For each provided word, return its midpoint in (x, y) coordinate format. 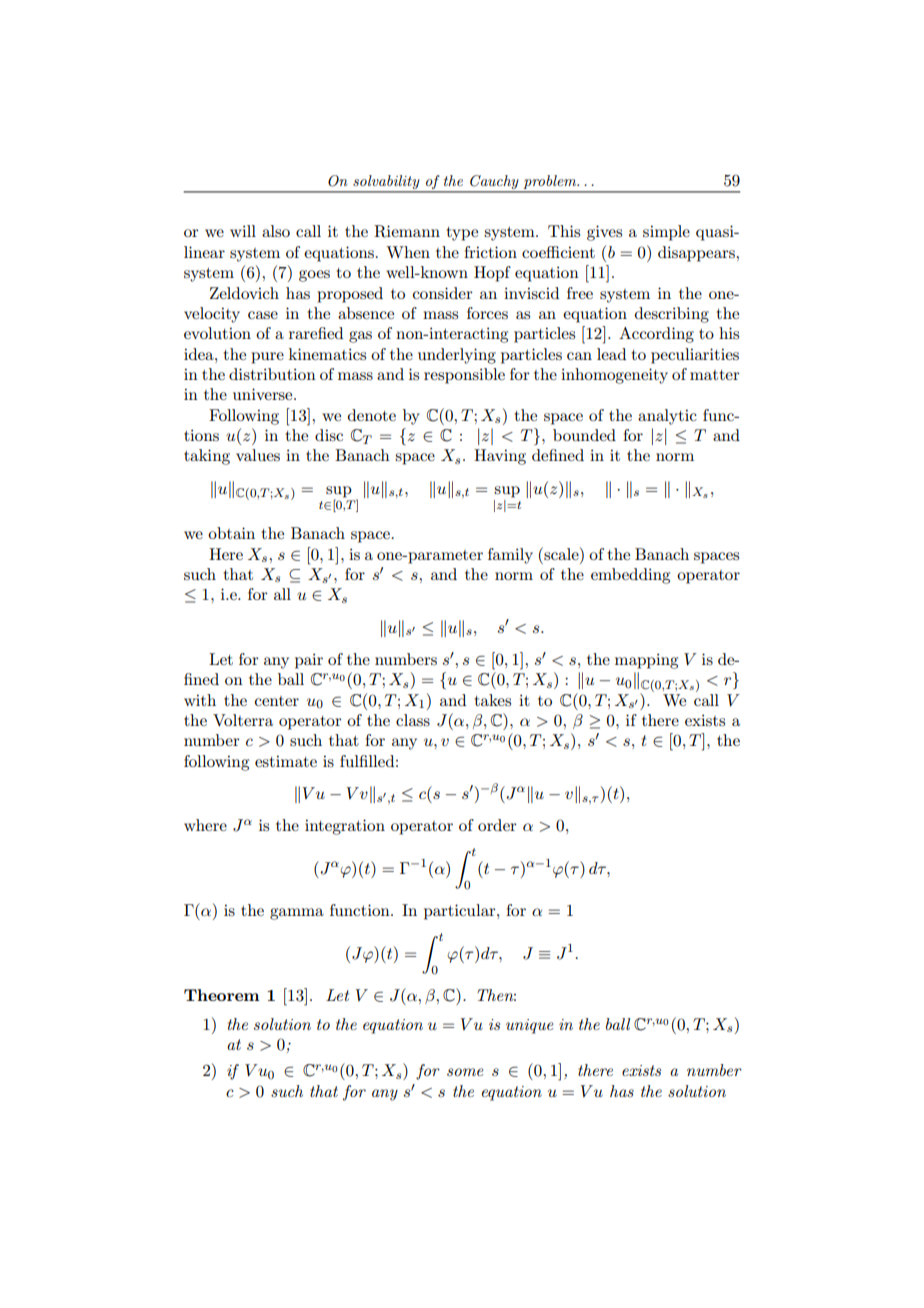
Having (500, 457)
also (276, 231)
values (258, 455)
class (413, 720)
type (462, 234)
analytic (667, 417)
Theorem (222, 995)
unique (529, 1026)
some (465, 1072)
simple (666, 233)
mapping (646, 661)
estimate (286, 761)
